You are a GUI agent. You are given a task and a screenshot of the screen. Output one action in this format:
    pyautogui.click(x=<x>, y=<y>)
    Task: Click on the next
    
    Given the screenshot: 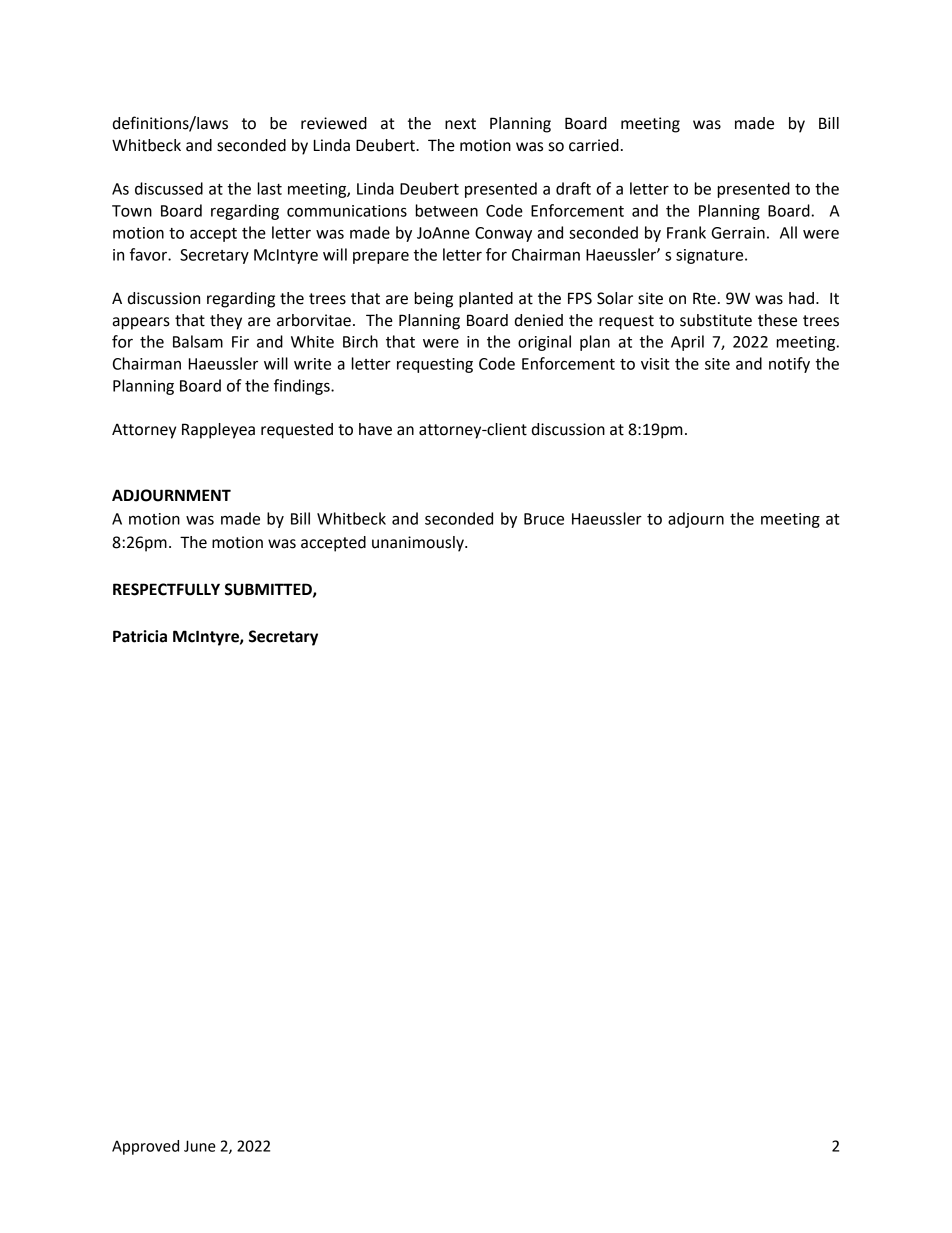 What is the action you would take?
    pyautogui.click(x=460, y=124)
